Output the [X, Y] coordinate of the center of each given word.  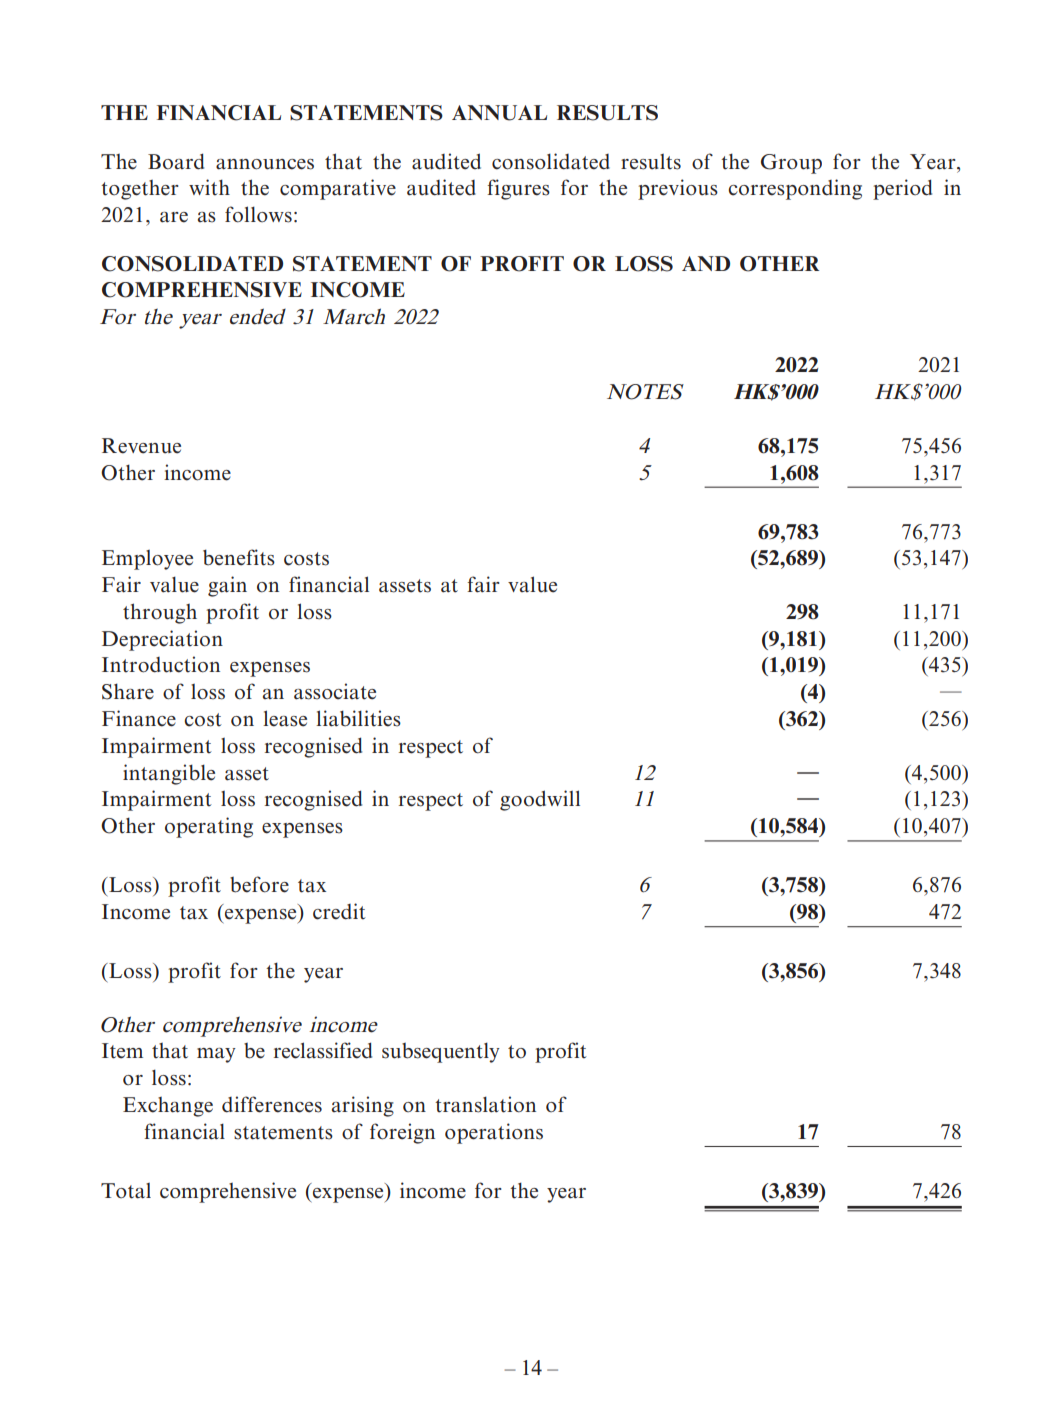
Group [791, 164]
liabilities [358, 718]
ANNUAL [499, 113]
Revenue [141, 446]
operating [209, 827]
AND [706, 263]
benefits [239, 557]
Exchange [168, 1107]
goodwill [540, 800]
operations [494, 1133]
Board [176, 161]
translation [485, 1104]
